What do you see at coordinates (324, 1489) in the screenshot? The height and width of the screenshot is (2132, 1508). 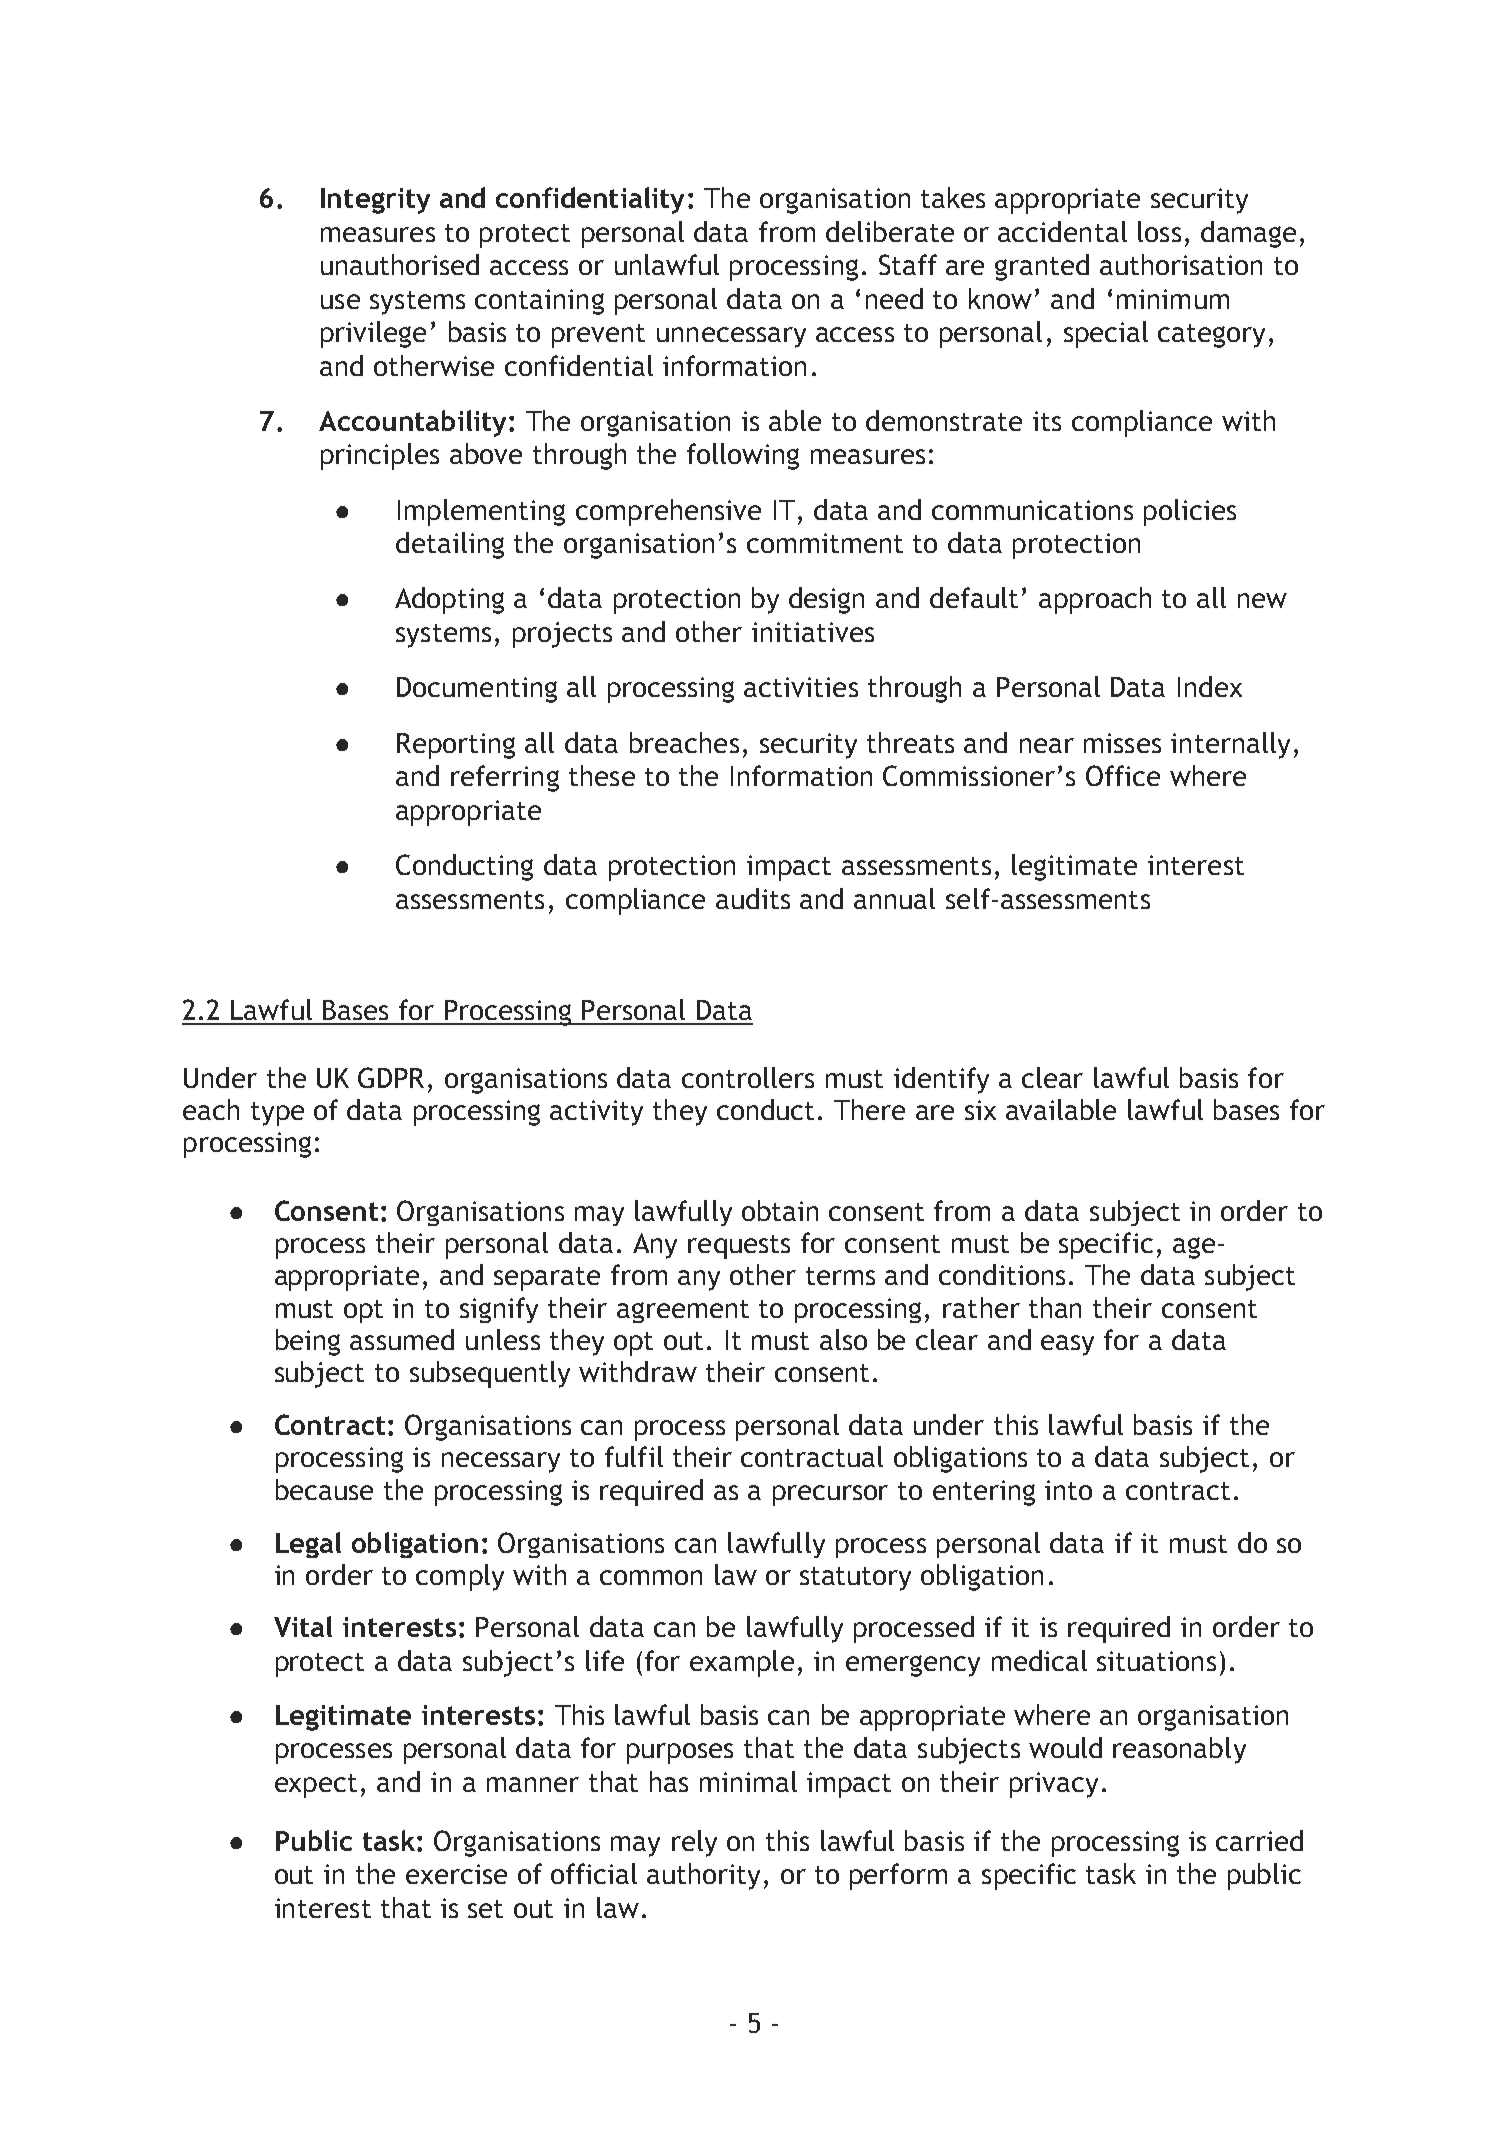 I see `because` at bounding box center [324, 1489].
